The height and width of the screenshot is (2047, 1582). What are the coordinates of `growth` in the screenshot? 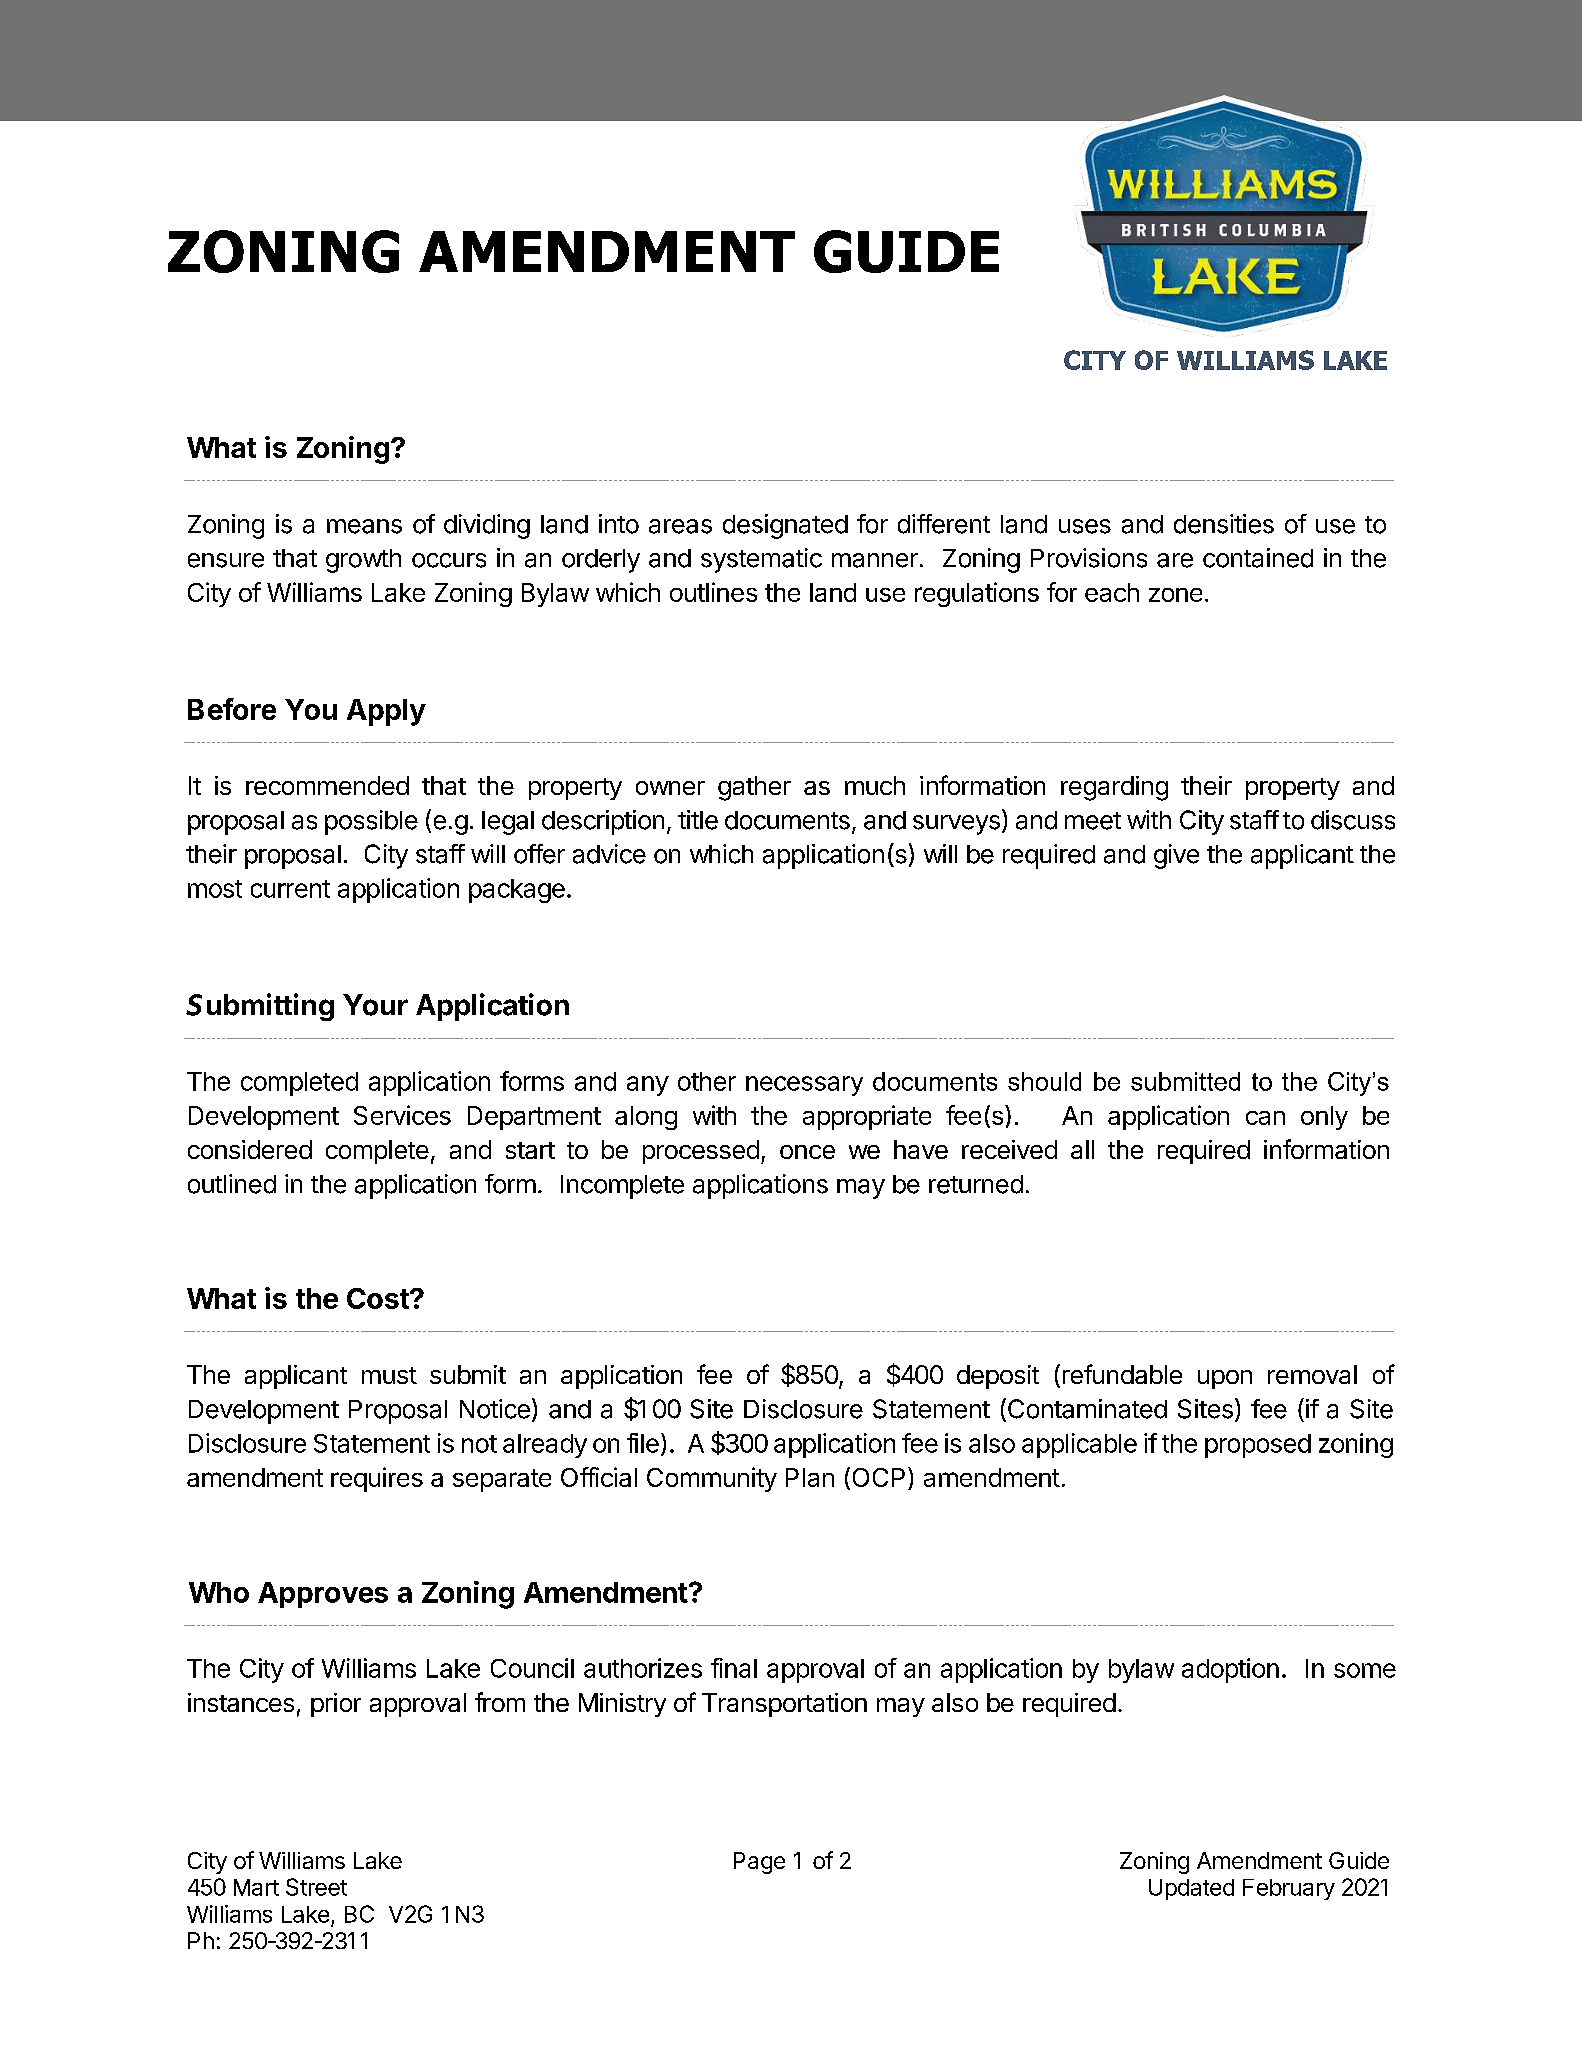 It's located at (363, 561).
